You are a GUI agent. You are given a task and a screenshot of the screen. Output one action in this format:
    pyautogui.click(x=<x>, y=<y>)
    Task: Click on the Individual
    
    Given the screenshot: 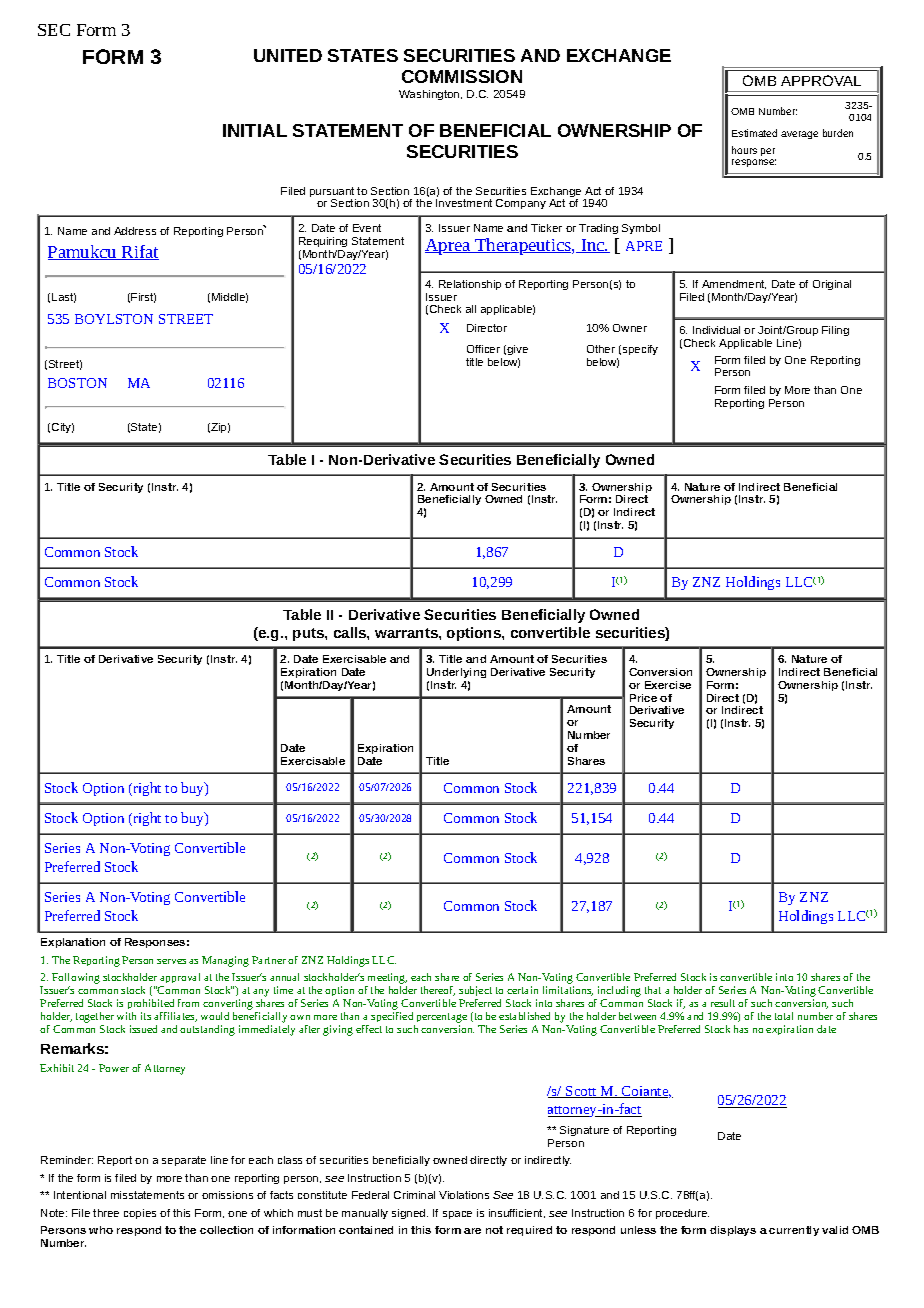 What is the action you would take?
    pyautogui.click(x=716, y=330)
